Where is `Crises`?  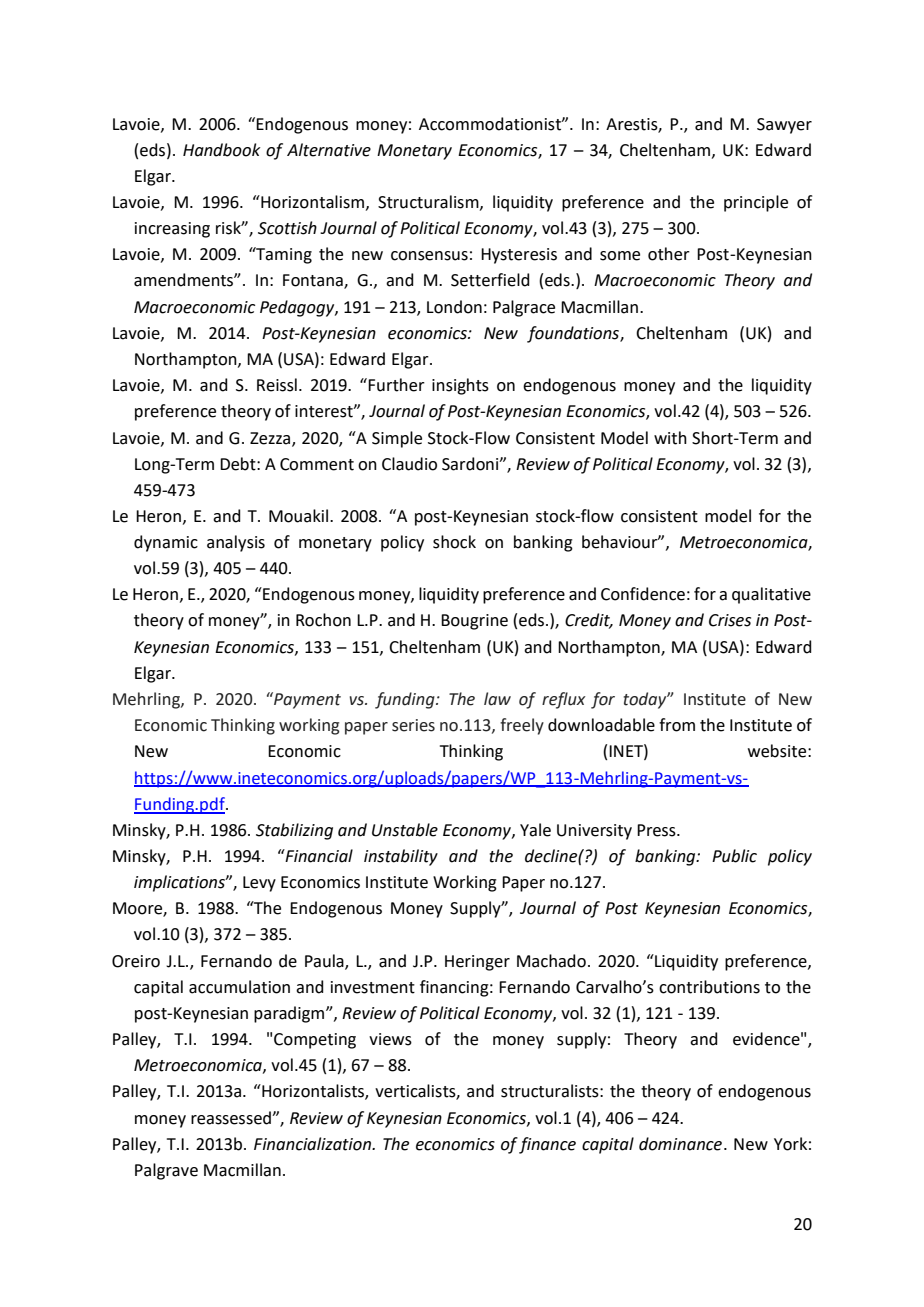
Crises is located at coordinates (730, 620).
